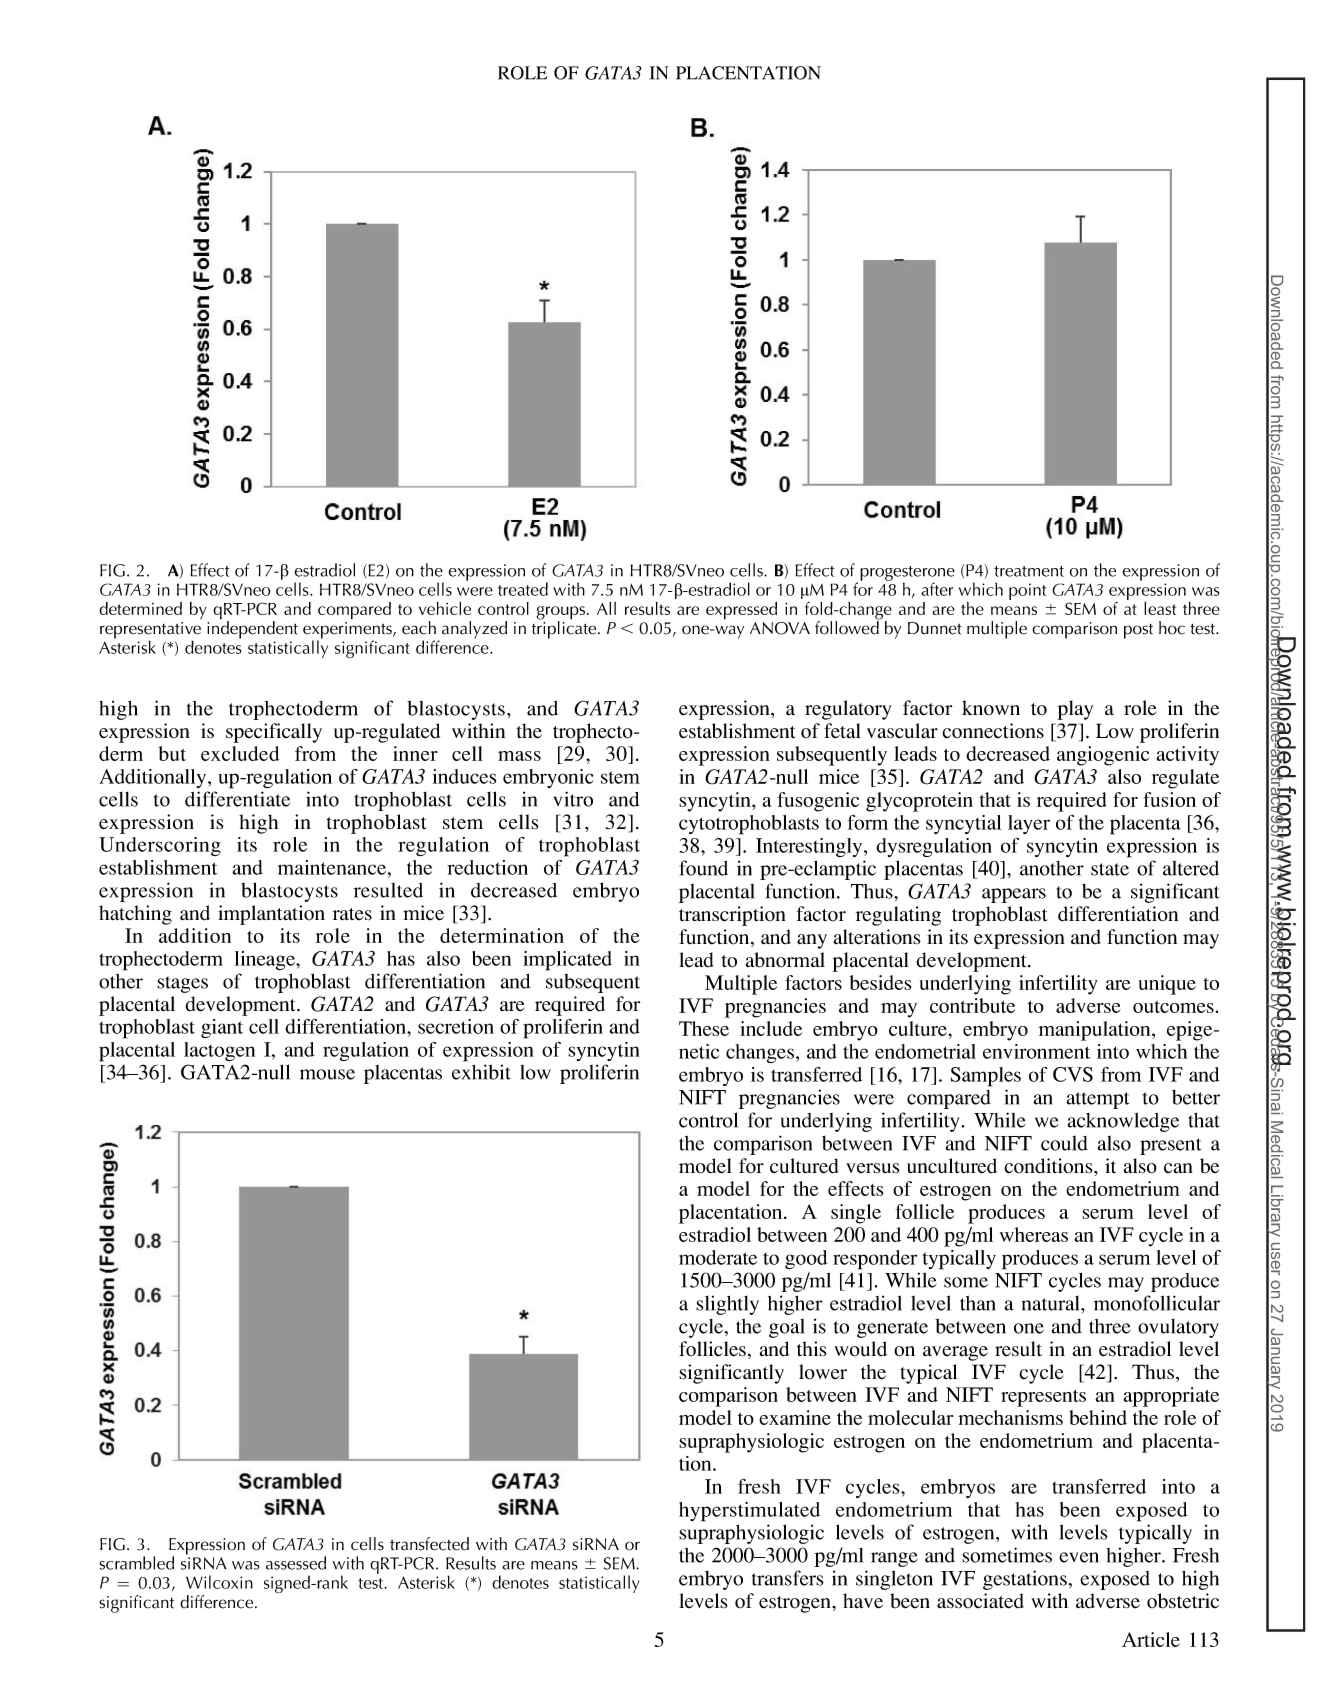 This document has height=1707, width=1319. What do you see at coordinates (1098, 1417) in the document?
I see `behind` at bounding box center [1098, 1417].
